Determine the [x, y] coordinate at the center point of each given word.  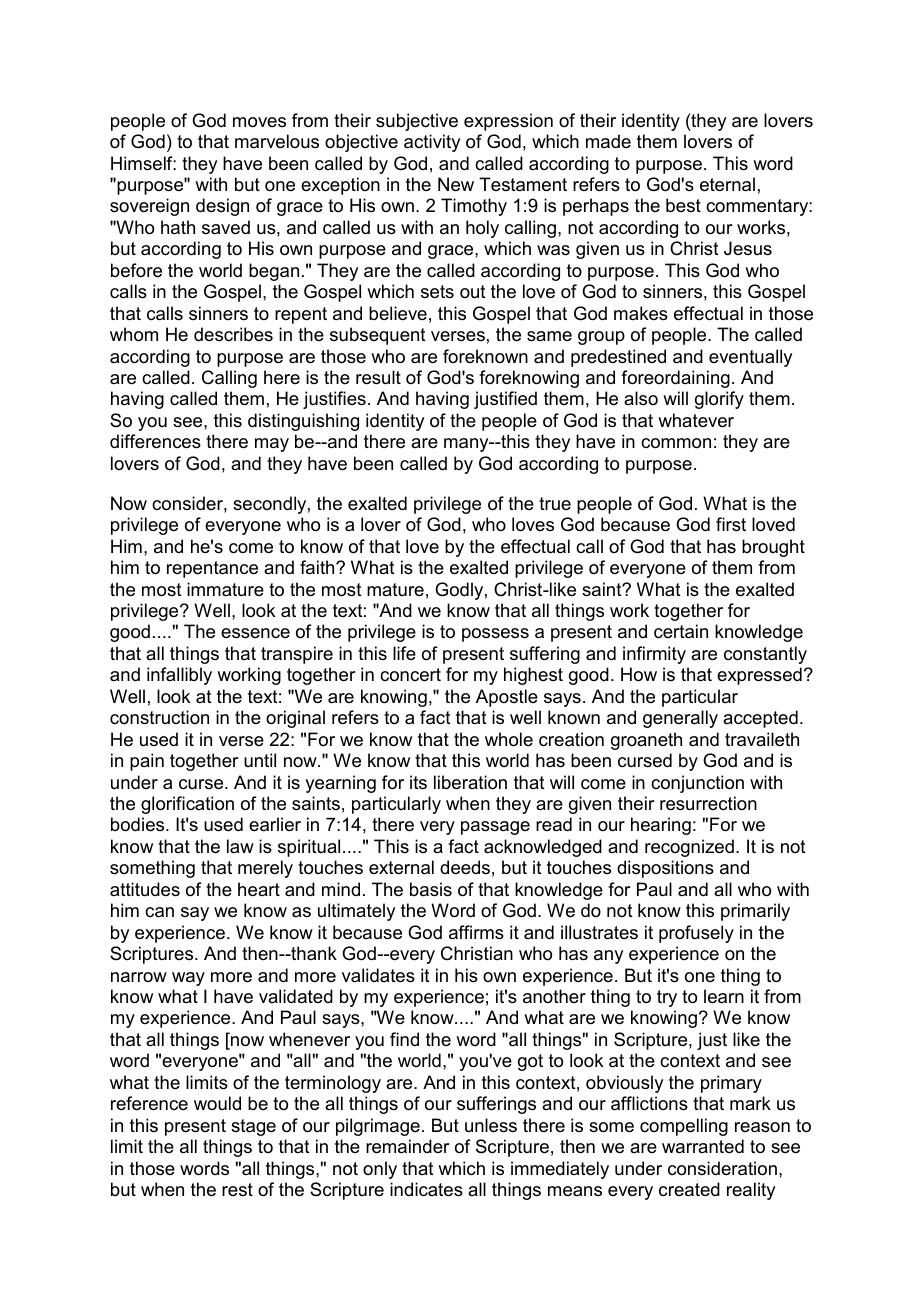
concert [410, 675]
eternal [727, 184]
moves [259, 122]
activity [432, 143]
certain [681, 631]
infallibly [179, 676]
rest [237, 1189]
